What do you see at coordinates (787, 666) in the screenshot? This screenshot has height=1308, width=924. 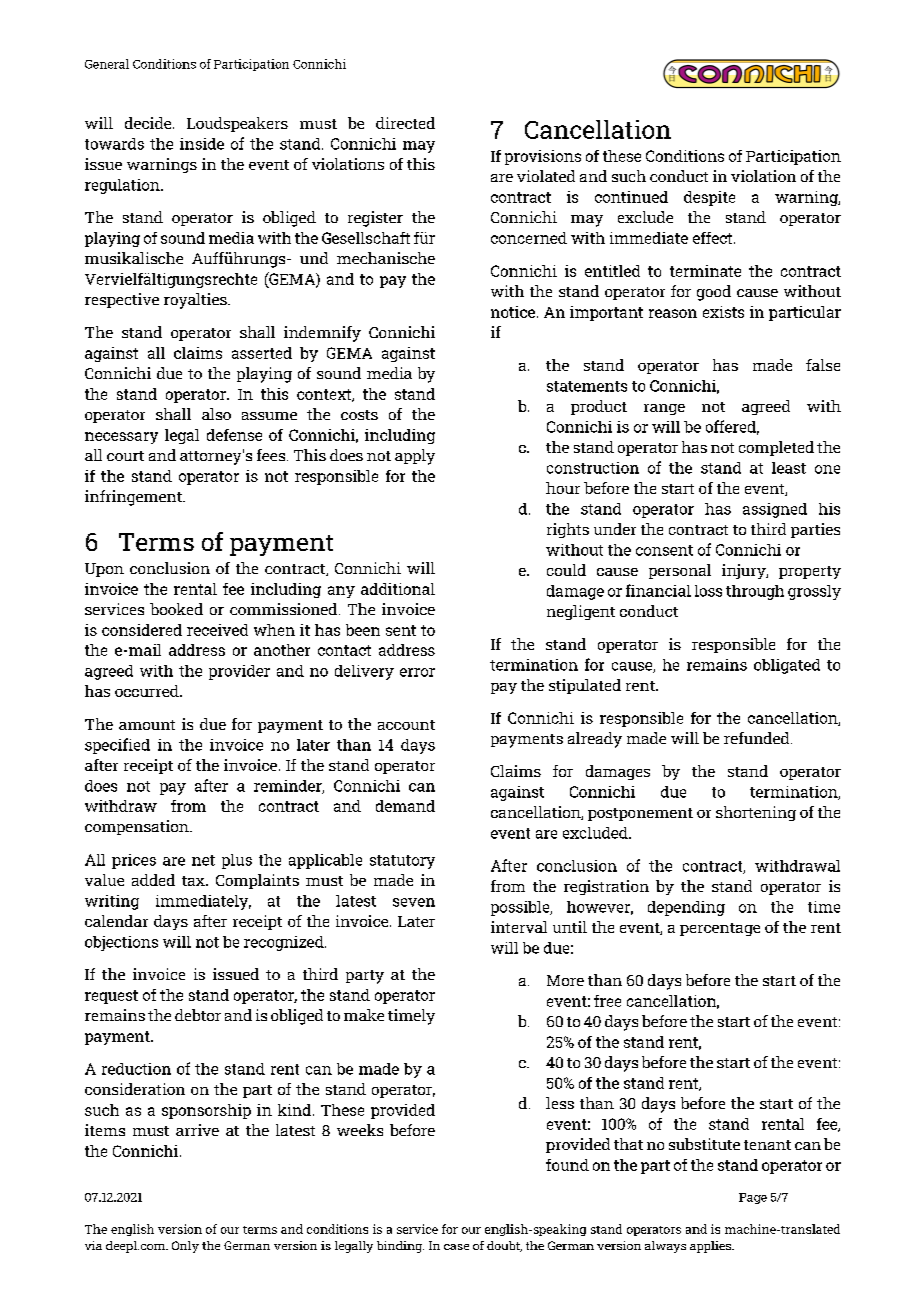 I see `obligated` at bounding box center [787, 666].
